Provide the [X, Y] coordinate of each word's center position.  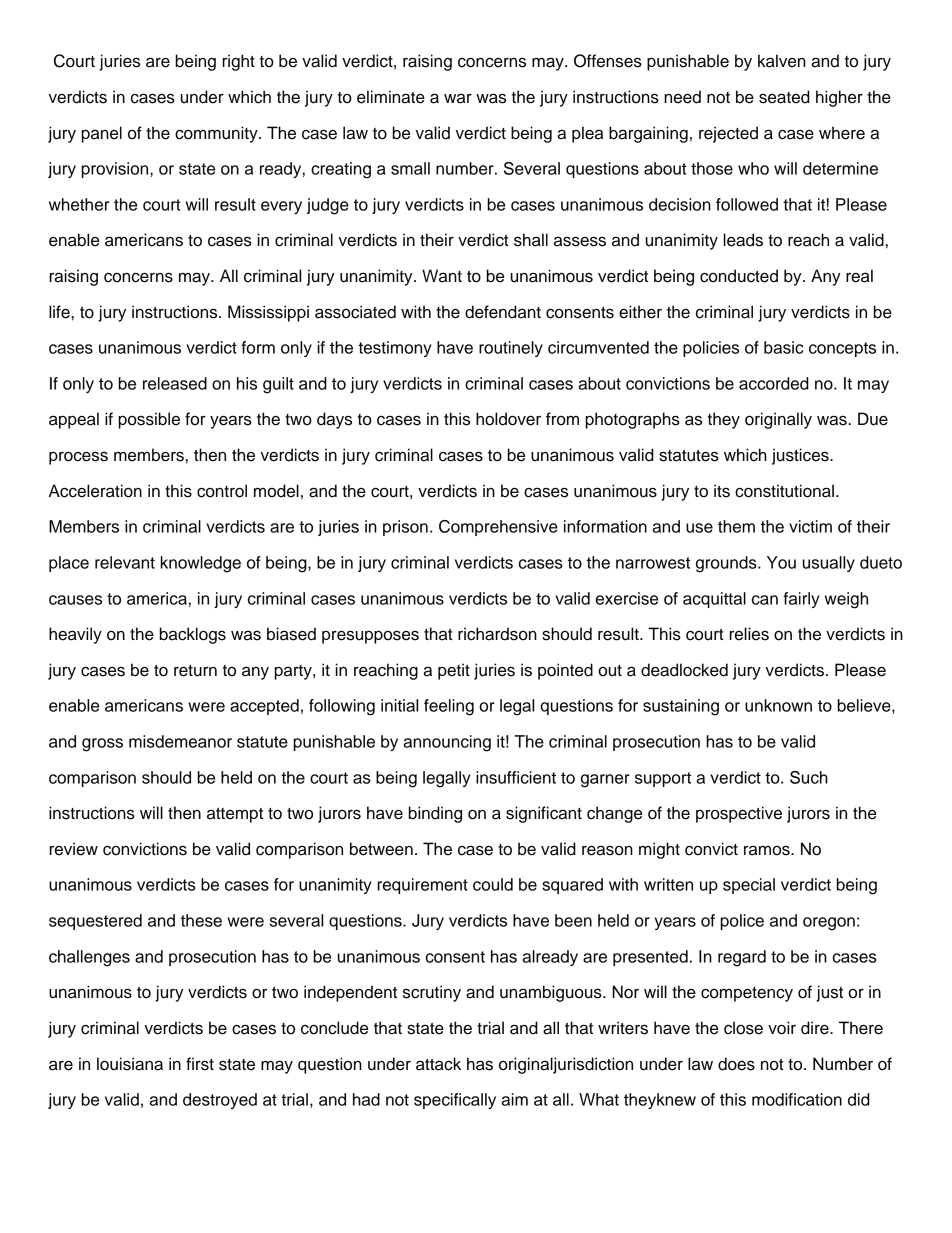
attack [438, 1064]
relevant [125, 562]
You [781, 562]
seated [784, 97]
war [458, 98]
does [736, 1064]
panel [102, 134]
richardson [497, 634]
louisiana [130, 1064]
